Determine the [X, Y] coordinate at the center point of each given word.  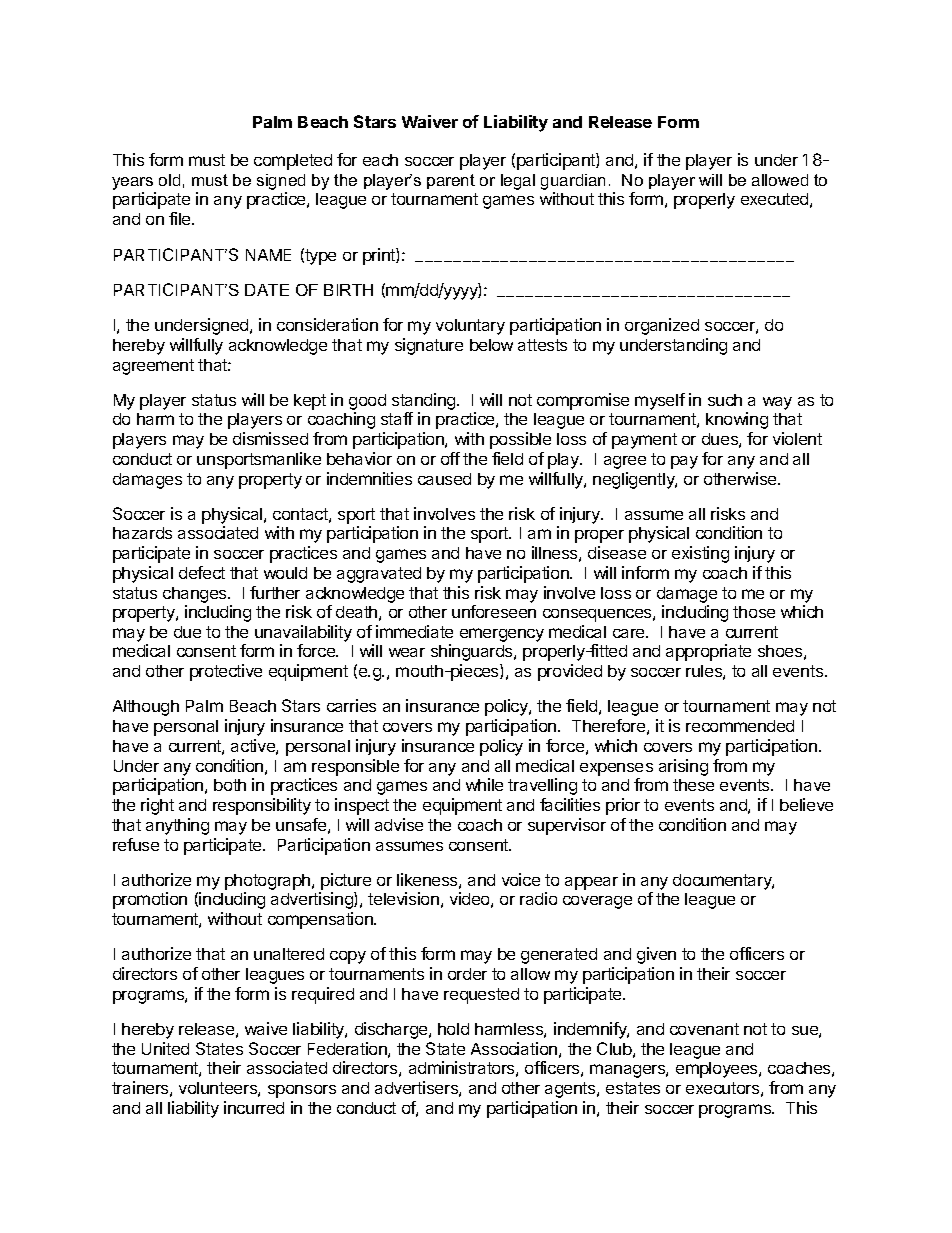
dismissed [270, 438]
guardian [573, 182]
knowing [737, 420]
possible [520, 440]
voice [521, 879]
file [181, 218]
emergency [502, 635]
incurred [254, 1107]
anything [177, 826]
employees [718, 1070]
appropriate [708, 652]
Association [514, 1048]
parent [451, 181]
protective [226, 672]
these [693, 785]
